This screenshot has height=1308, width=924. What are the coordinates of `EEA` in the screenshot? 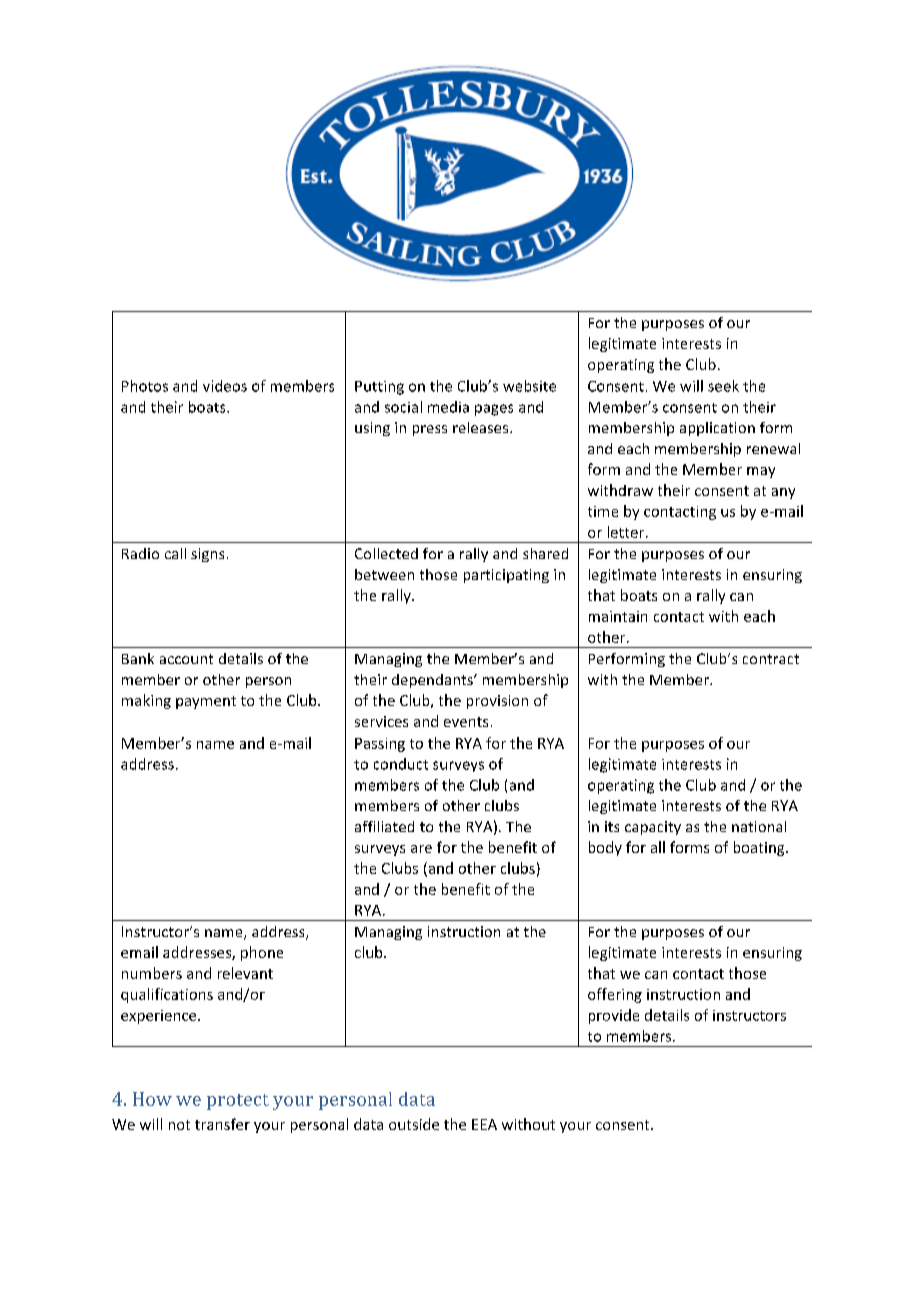 It's located at (484, 1124).
